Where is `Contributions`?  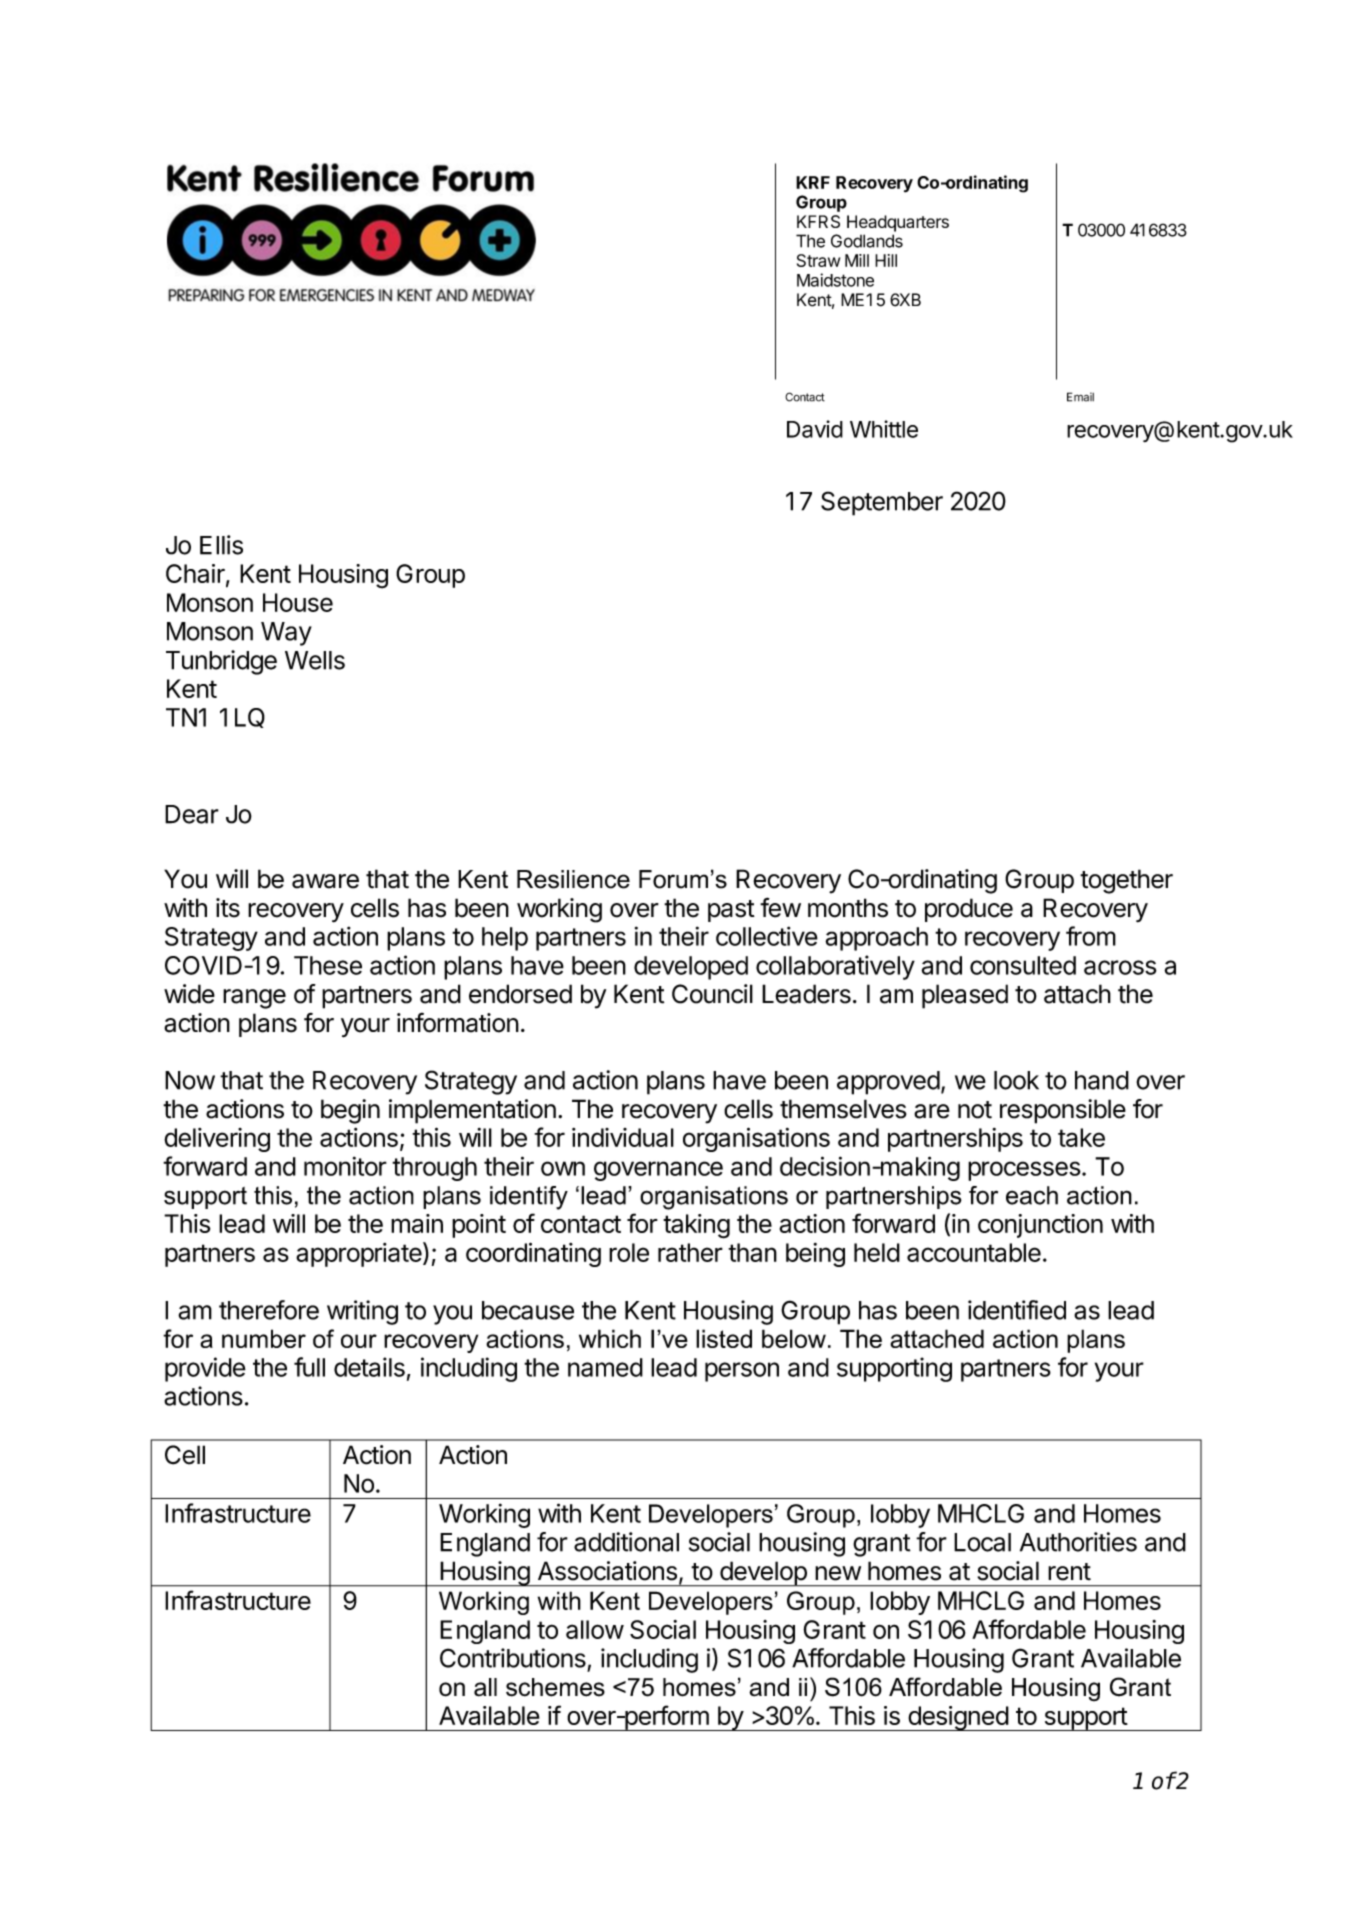 Contributions is located at coordinates (513, 1658).
